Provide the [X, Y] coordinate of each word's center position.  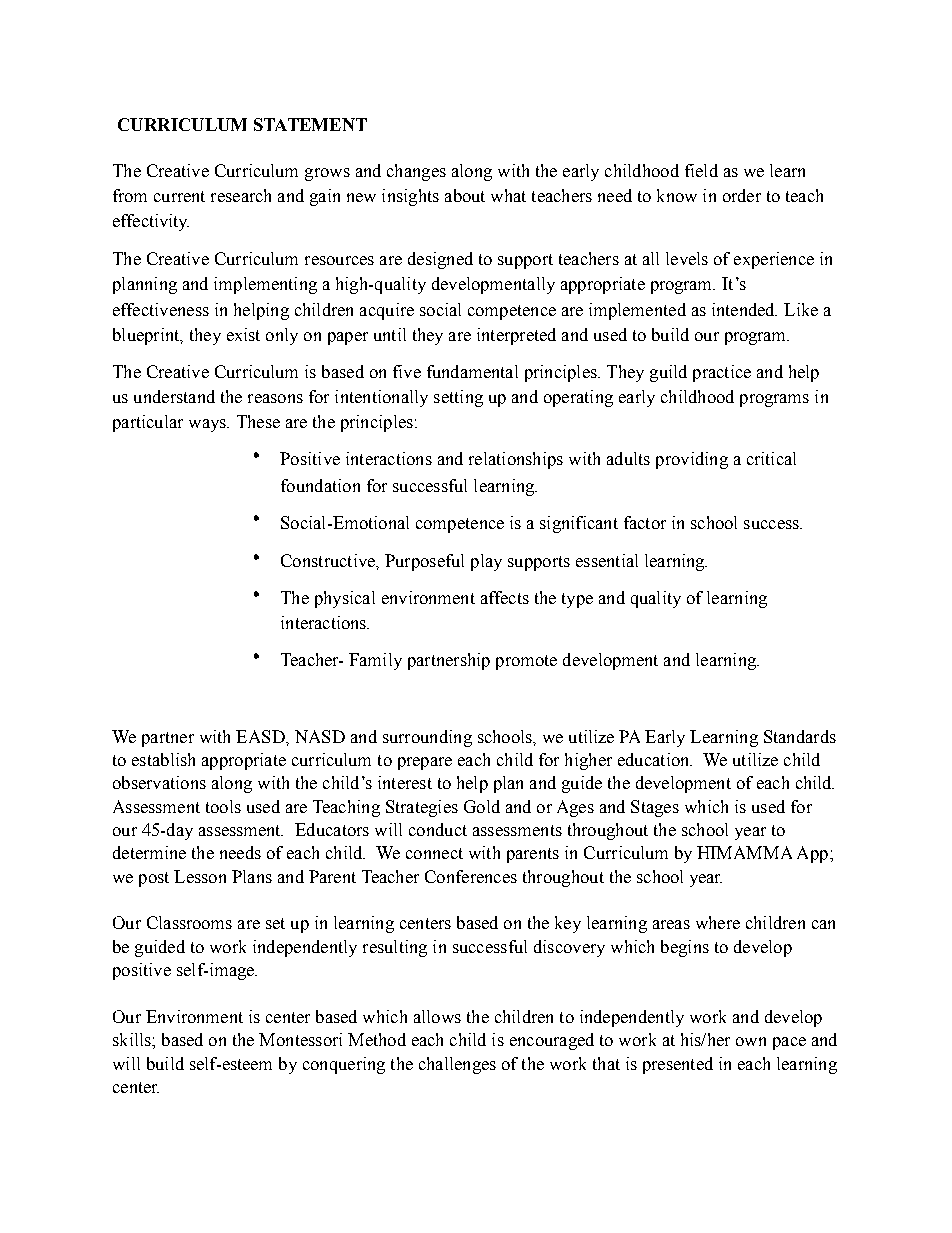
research [241, 195]
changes [416, 172]
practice [722, 373]
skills [133, 1039]
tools [223, 806]
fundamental [472, 371]
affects [505, 597]
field [701, 170]
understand [174, 396]
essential [607, 560]
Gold [482, 806]
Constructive [329, 560]
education [655, 759]
